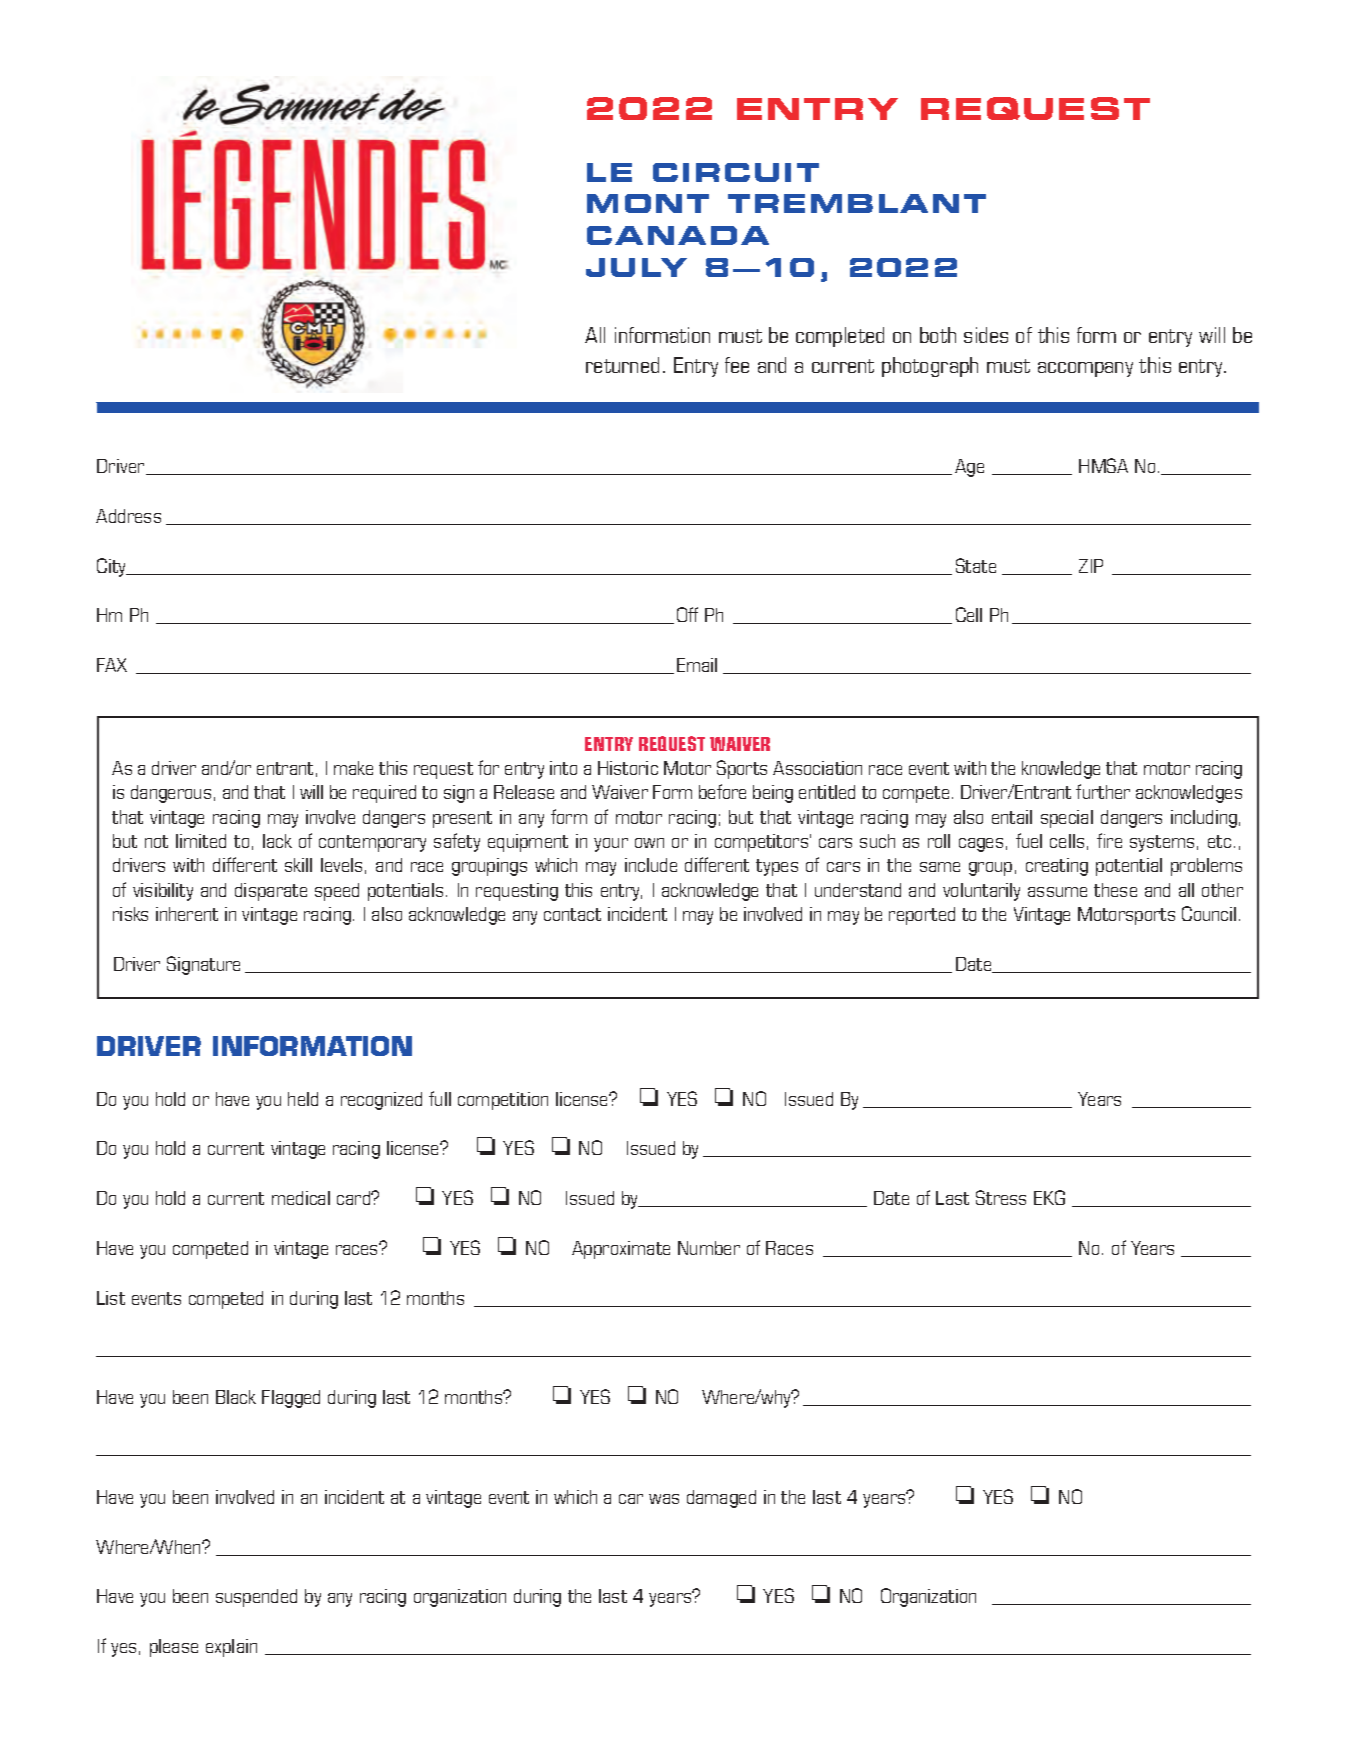  Describe the element at coordinates (986, 335) in the image. I see `sides` at that location.
